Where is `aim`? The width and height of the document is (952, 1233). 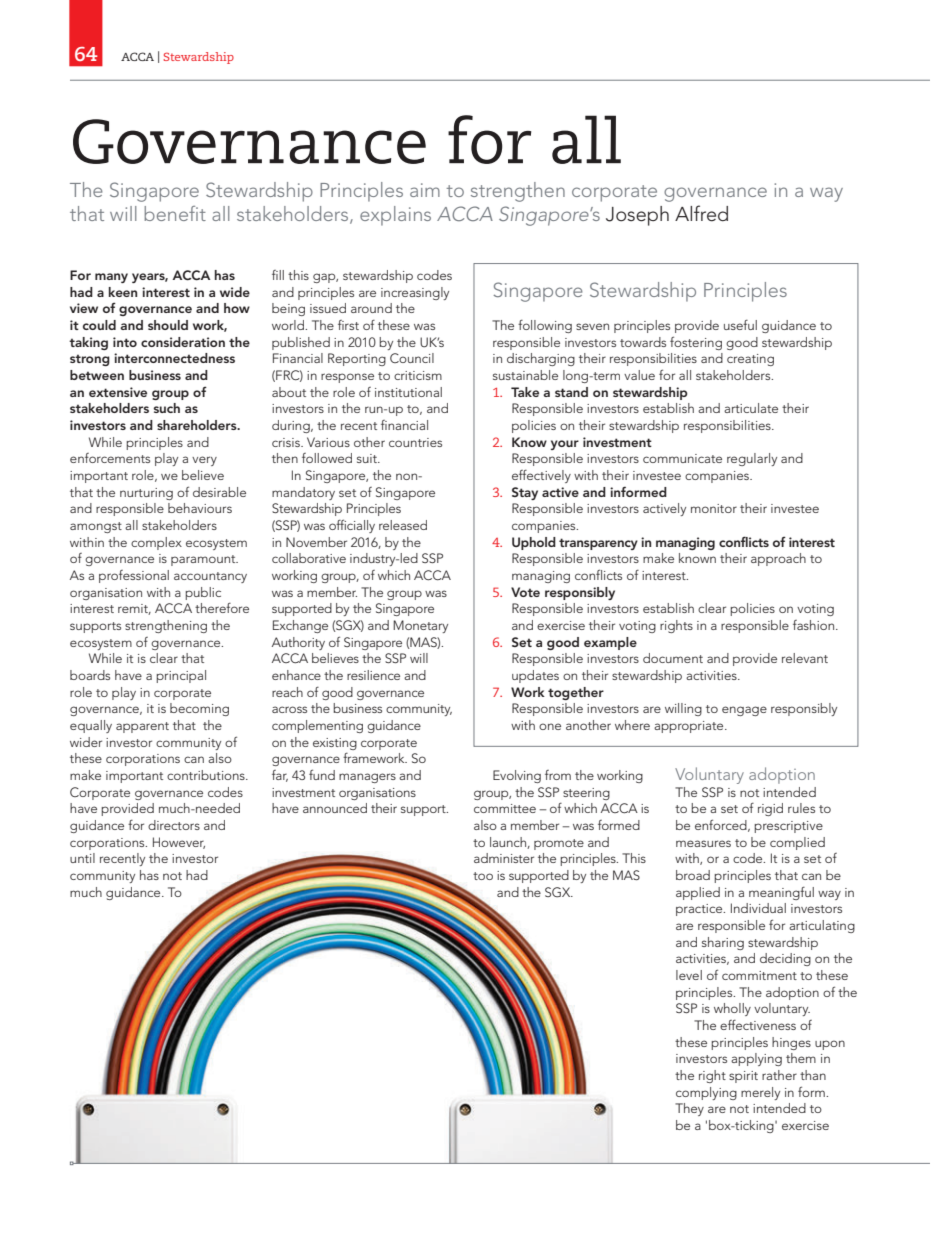
aim is located at coordinates (425, 190).
